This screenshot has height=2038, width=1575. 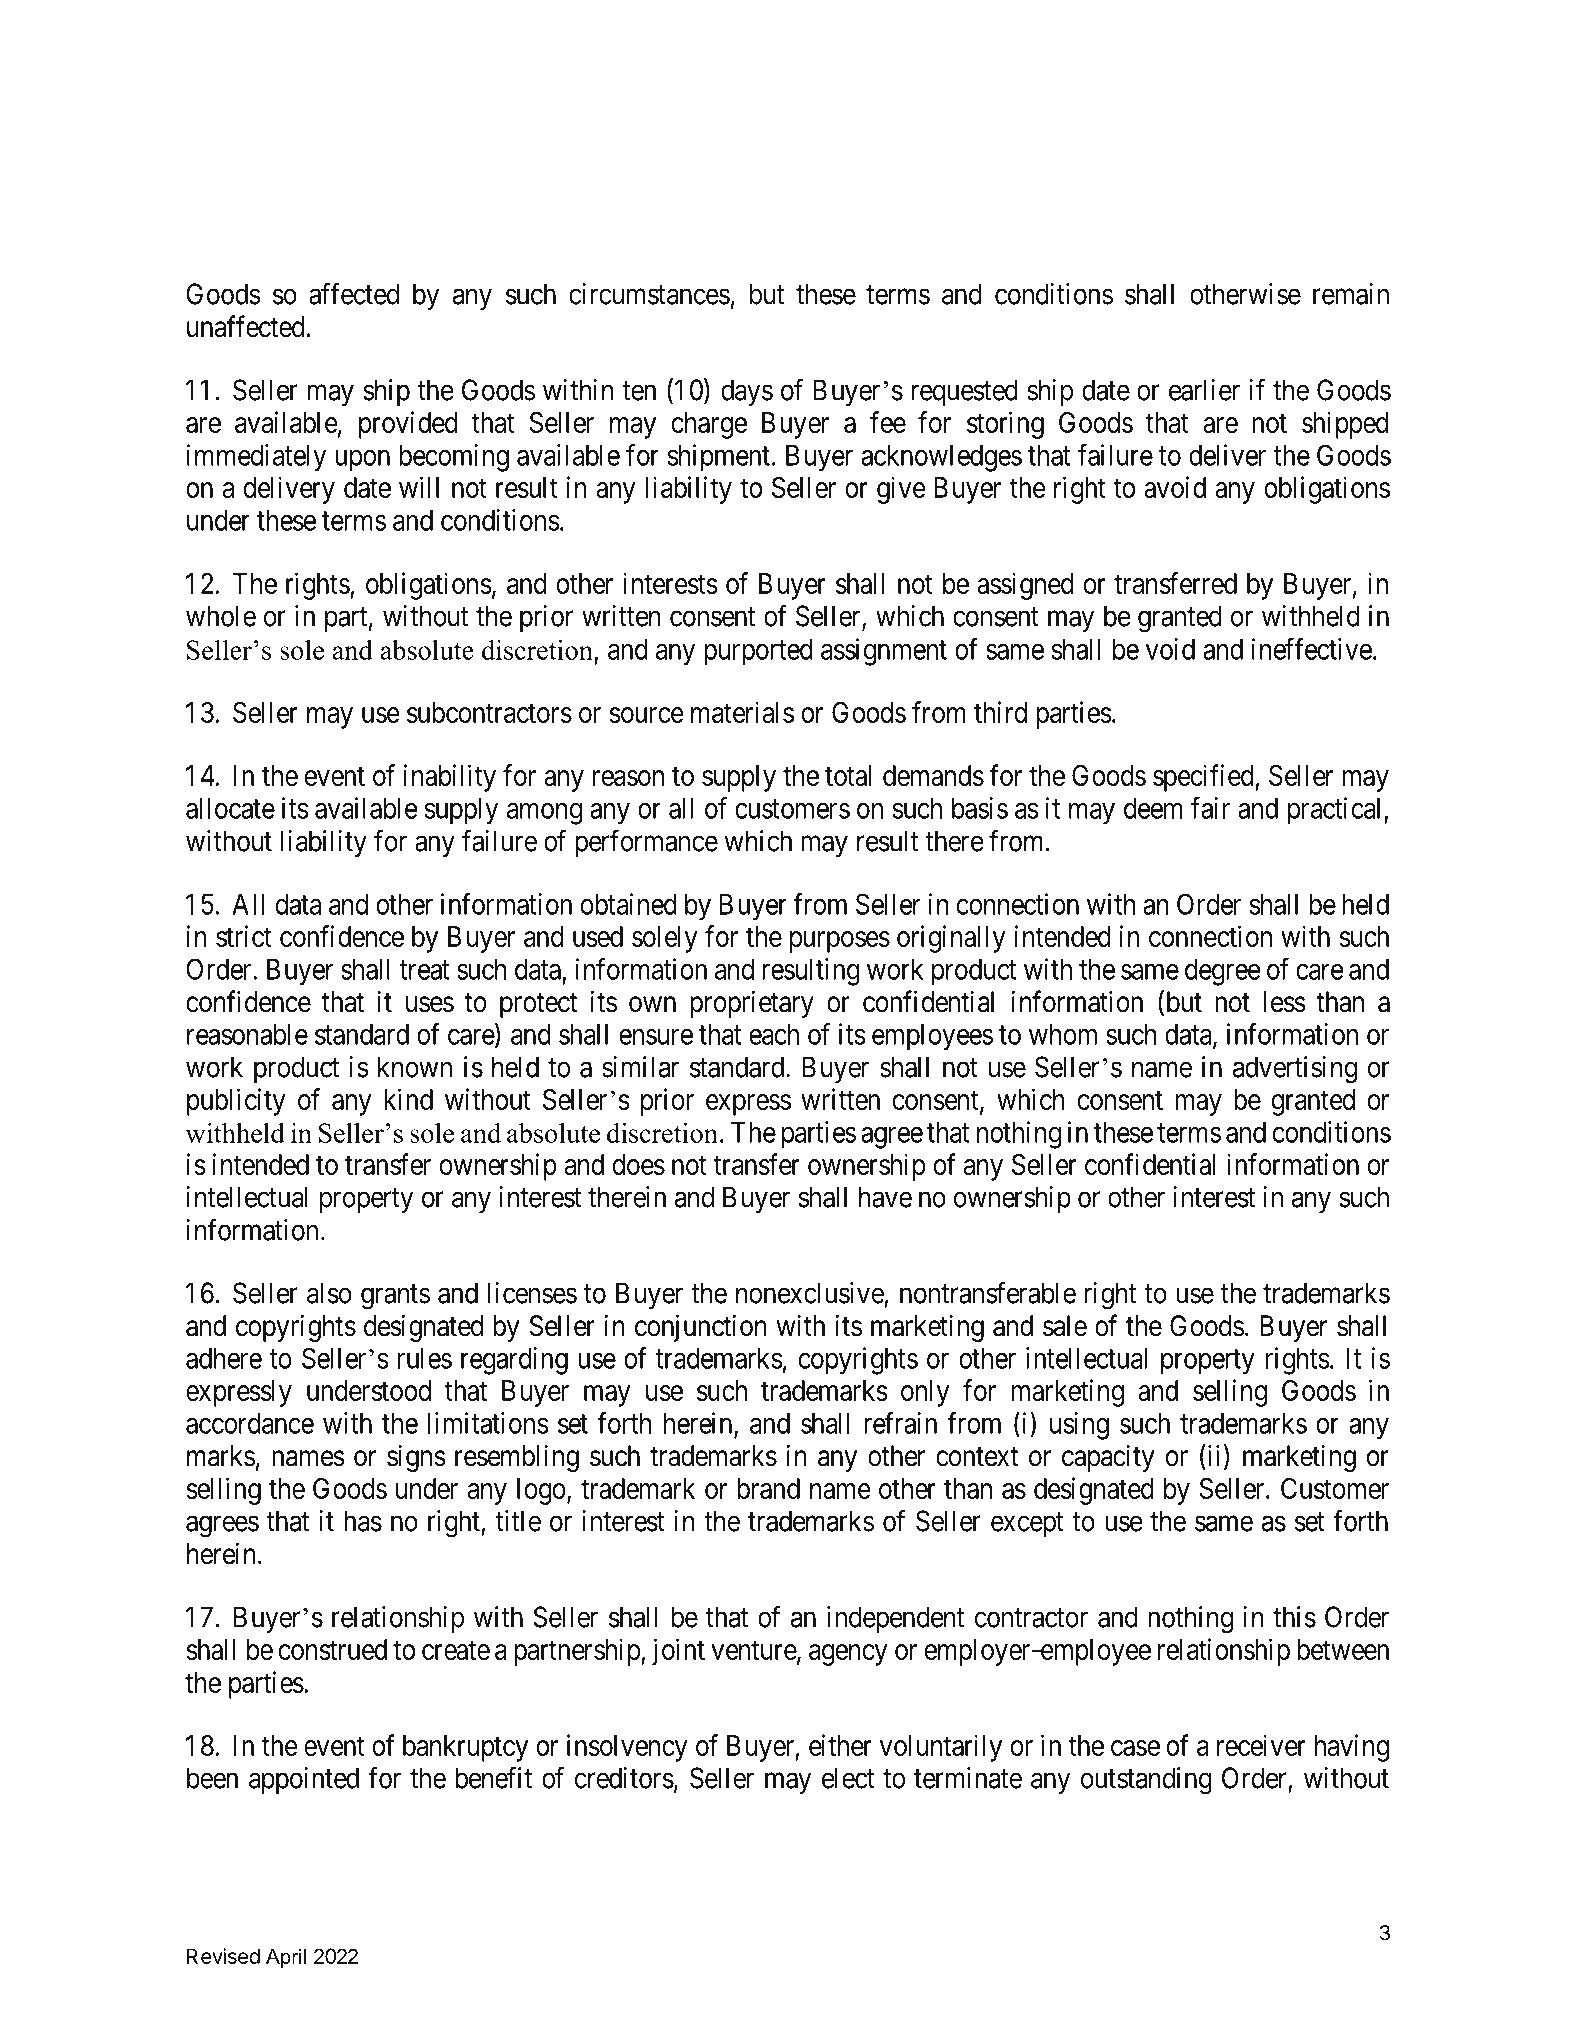 I want to click on inability, so click(x=450, y=778).
